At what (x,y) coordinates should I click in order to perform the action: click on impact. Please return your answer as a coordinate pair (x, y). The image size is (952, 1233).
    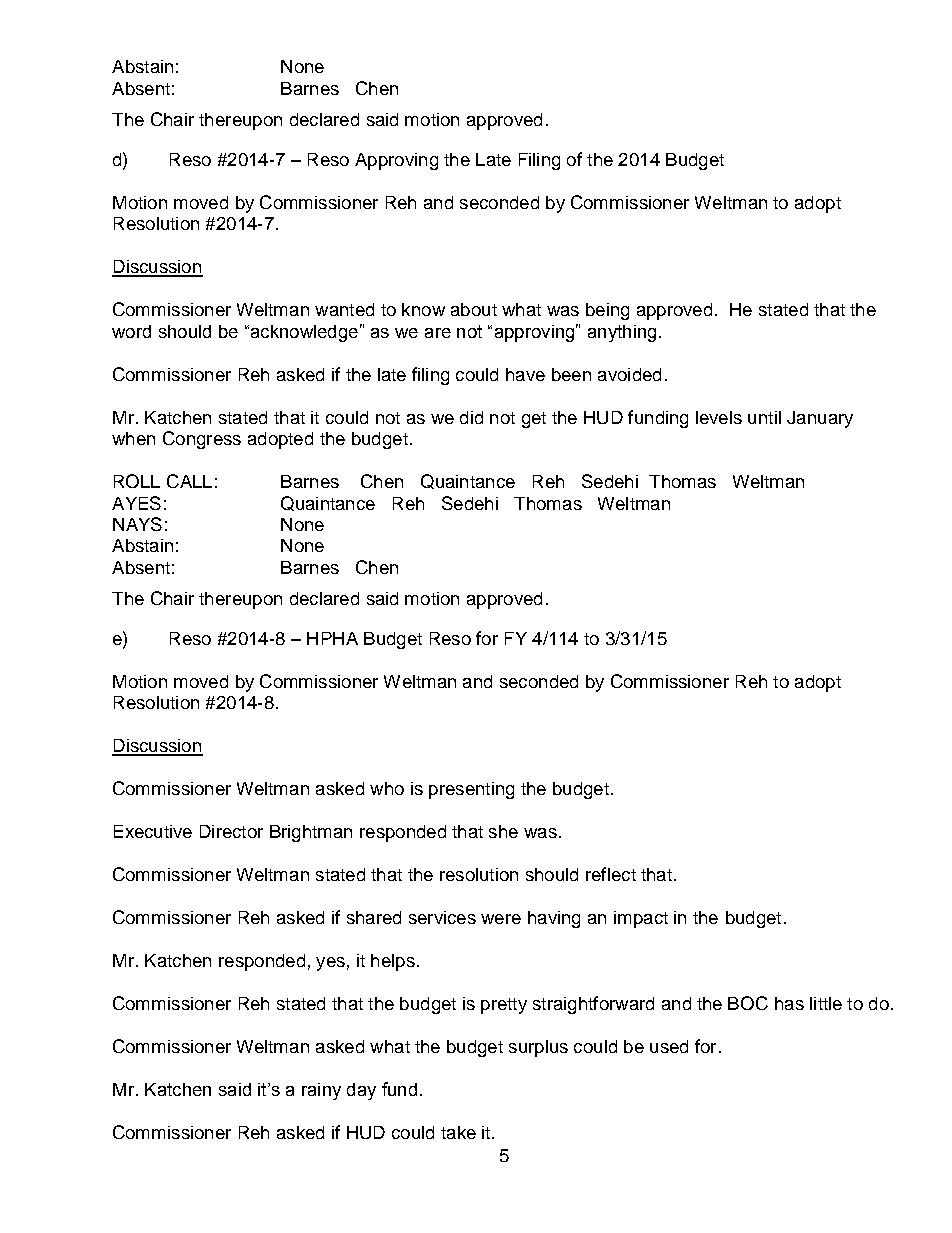
    Looking at the image, I should click on (641, 919).
